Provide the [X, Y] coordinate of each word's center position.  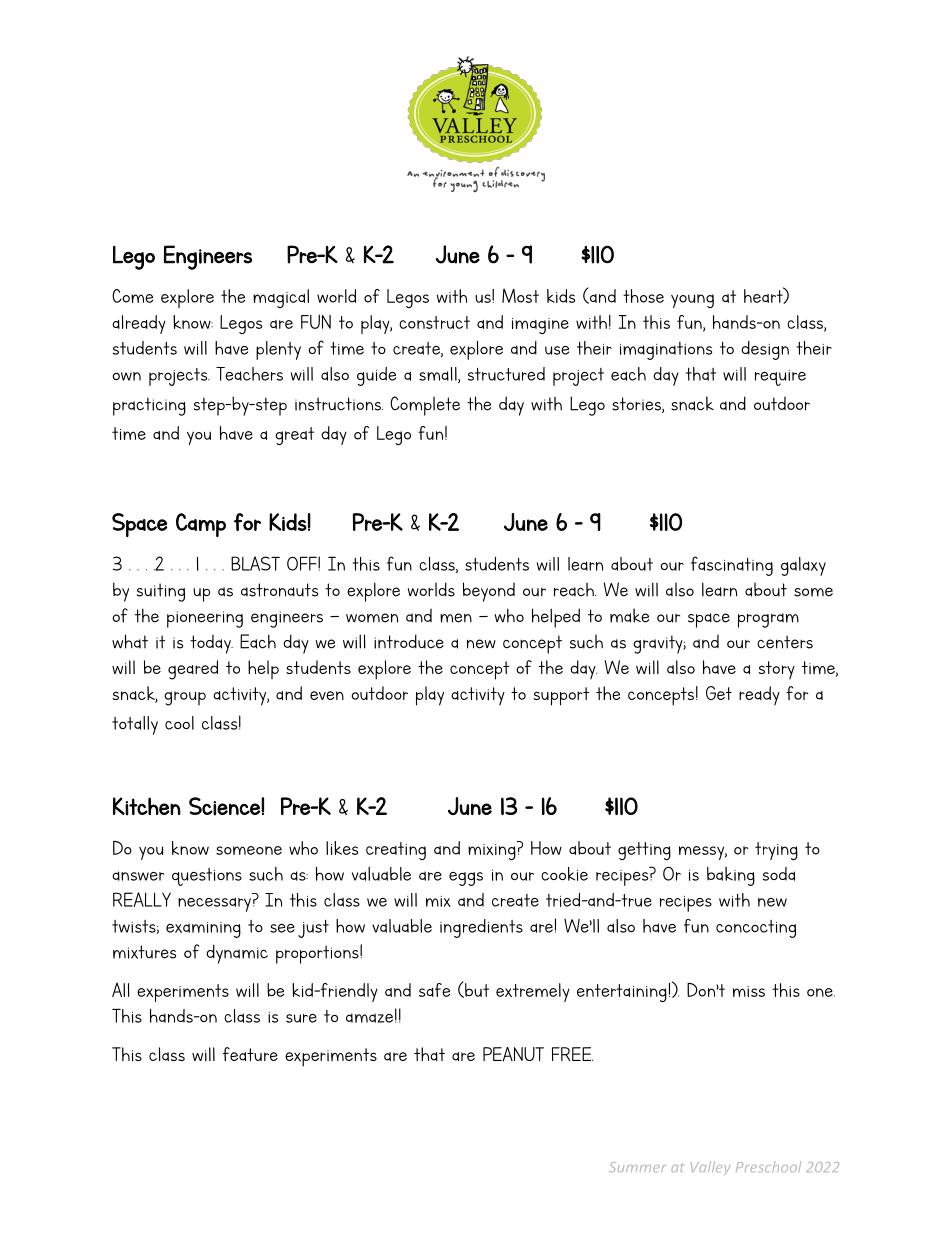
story [777, 670]
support [561, 696]
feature [250, 1054]
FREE [572, 1054]
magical [281, 298]
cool [179, 723]
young [692, 301]
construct [434, 322]
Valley [711, 1168]
